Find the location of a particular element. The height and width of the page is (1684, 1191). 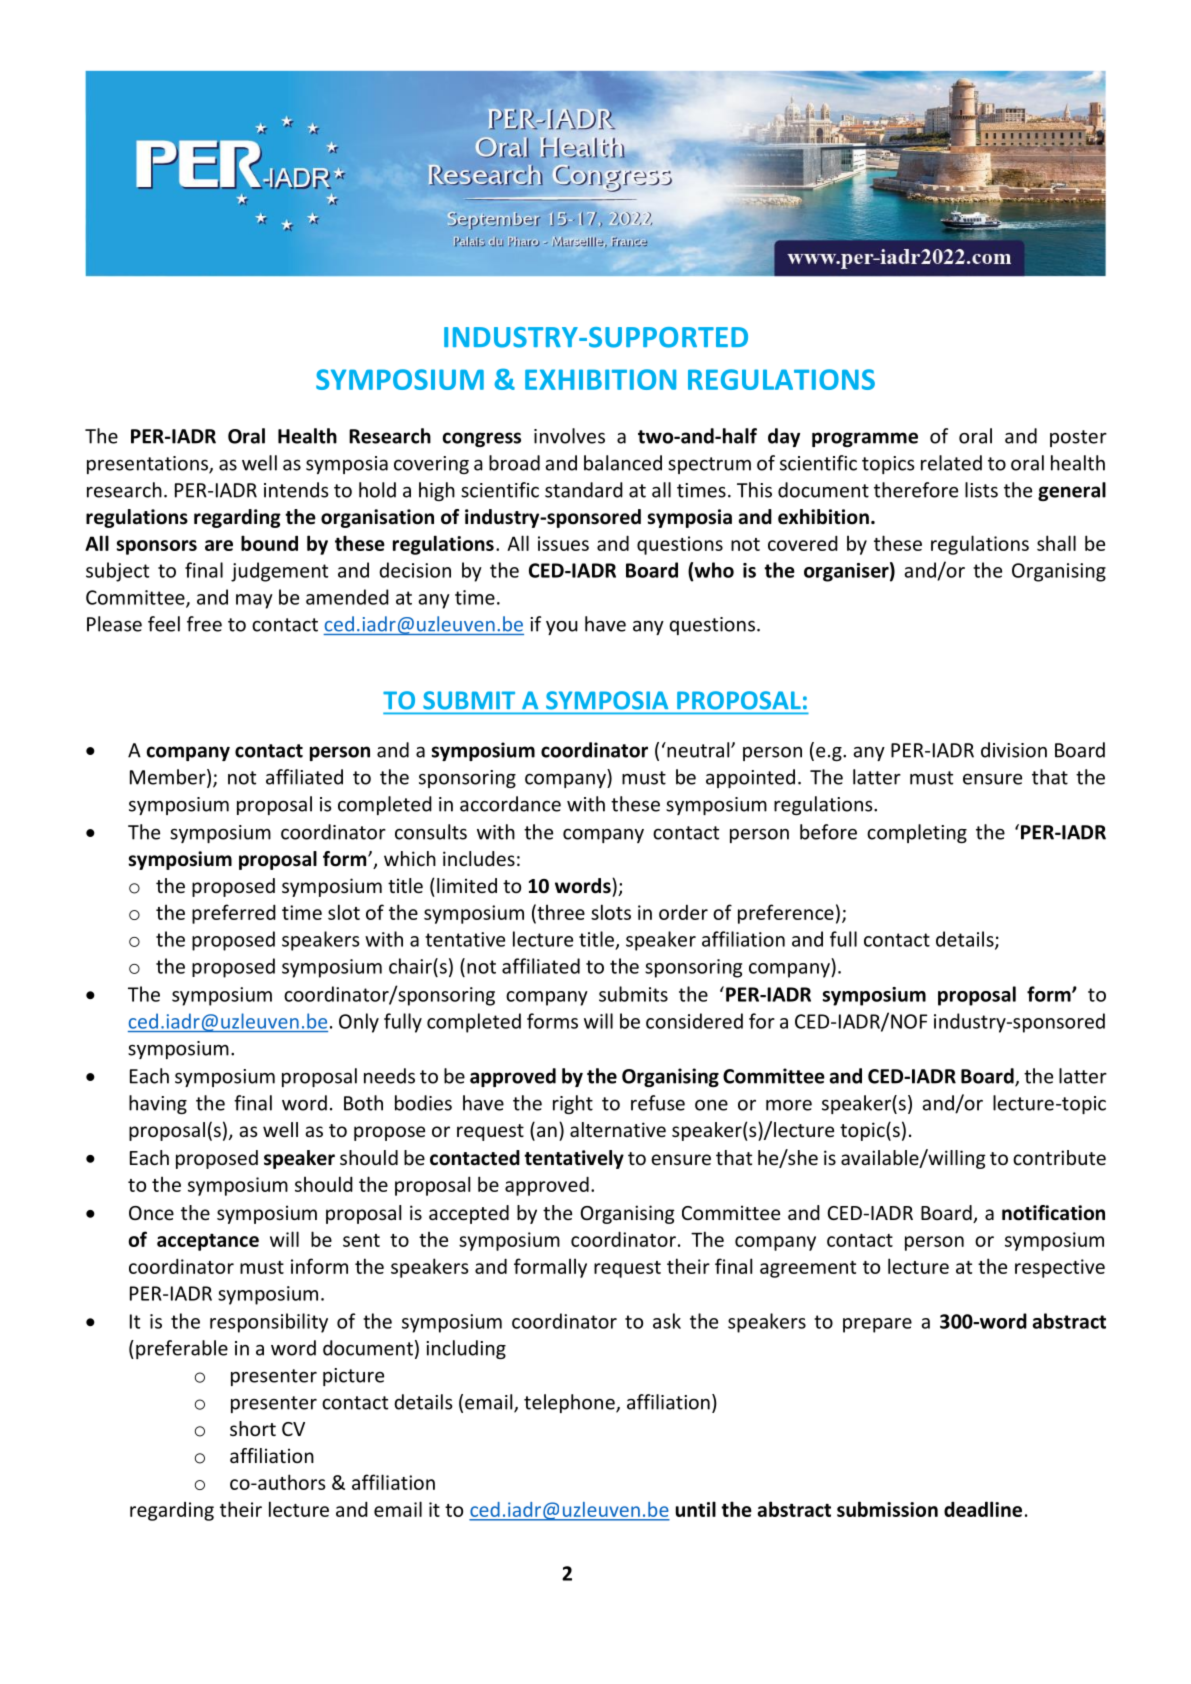

balanced is located at coordinates (623, 463).
